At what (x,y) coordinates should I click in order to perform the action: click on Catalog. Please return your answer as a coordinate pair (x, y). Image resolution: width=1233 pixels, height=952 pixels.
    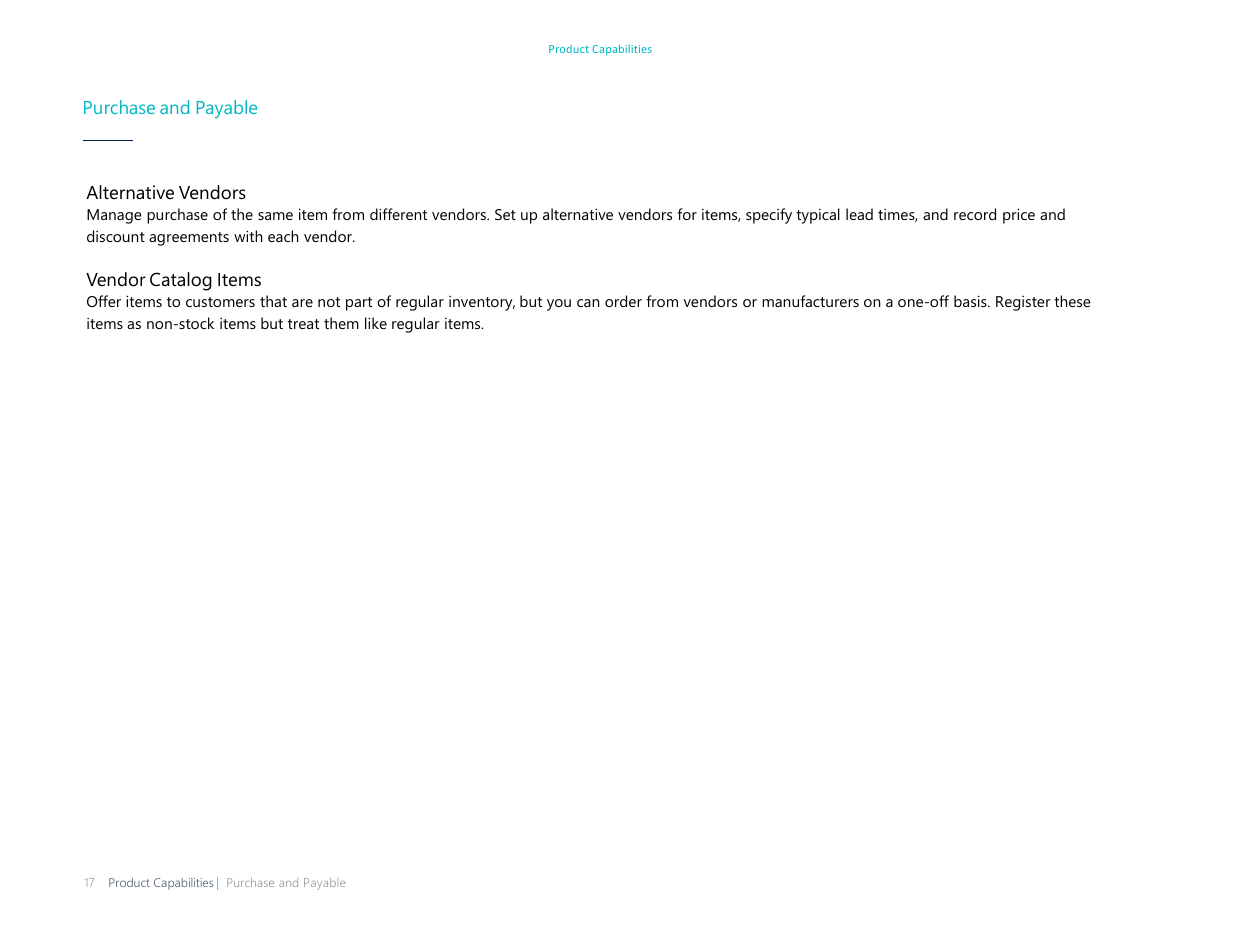
    Looking at the image, I should click on (181, 281).
